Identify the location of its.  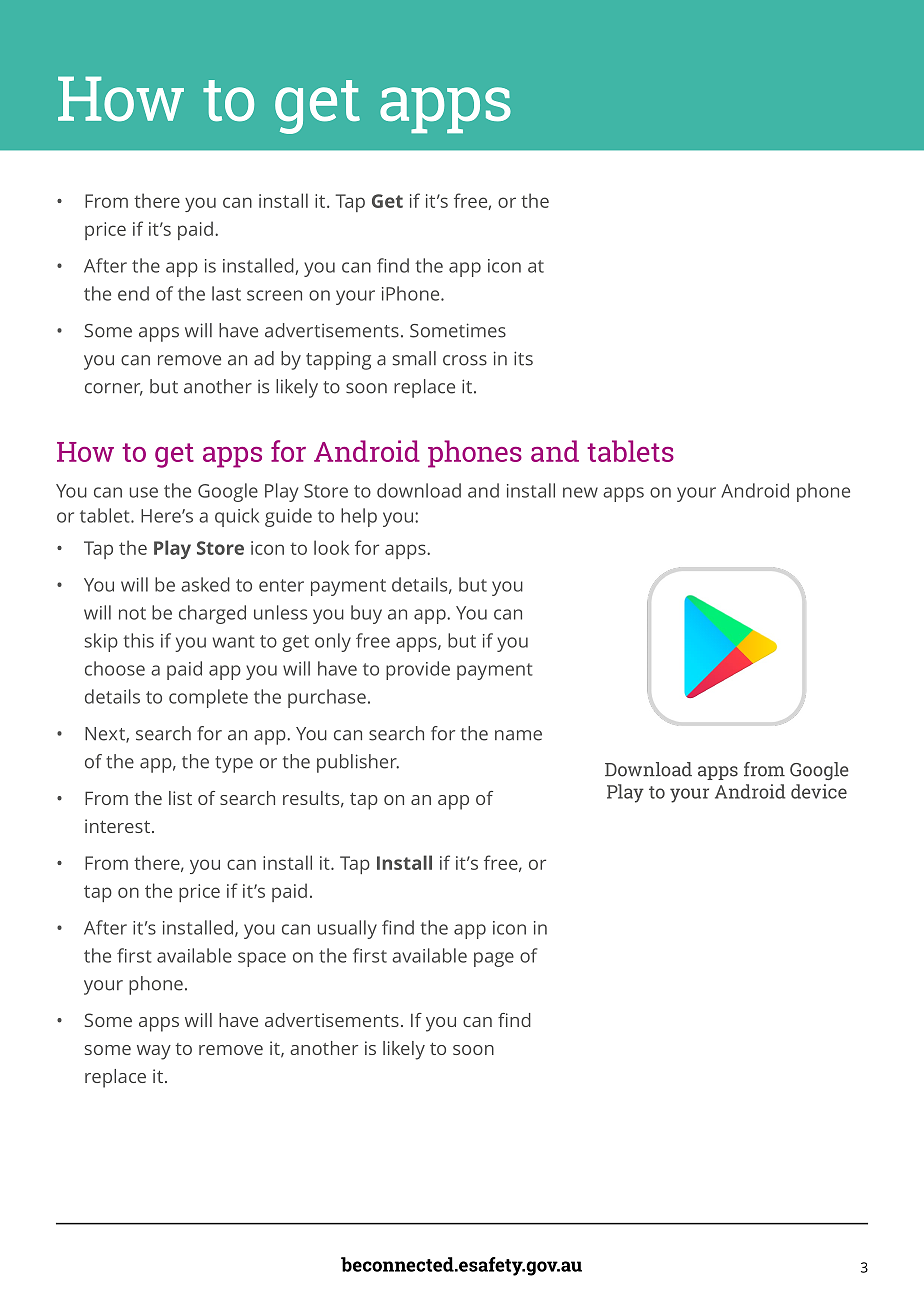
(523, 358).
